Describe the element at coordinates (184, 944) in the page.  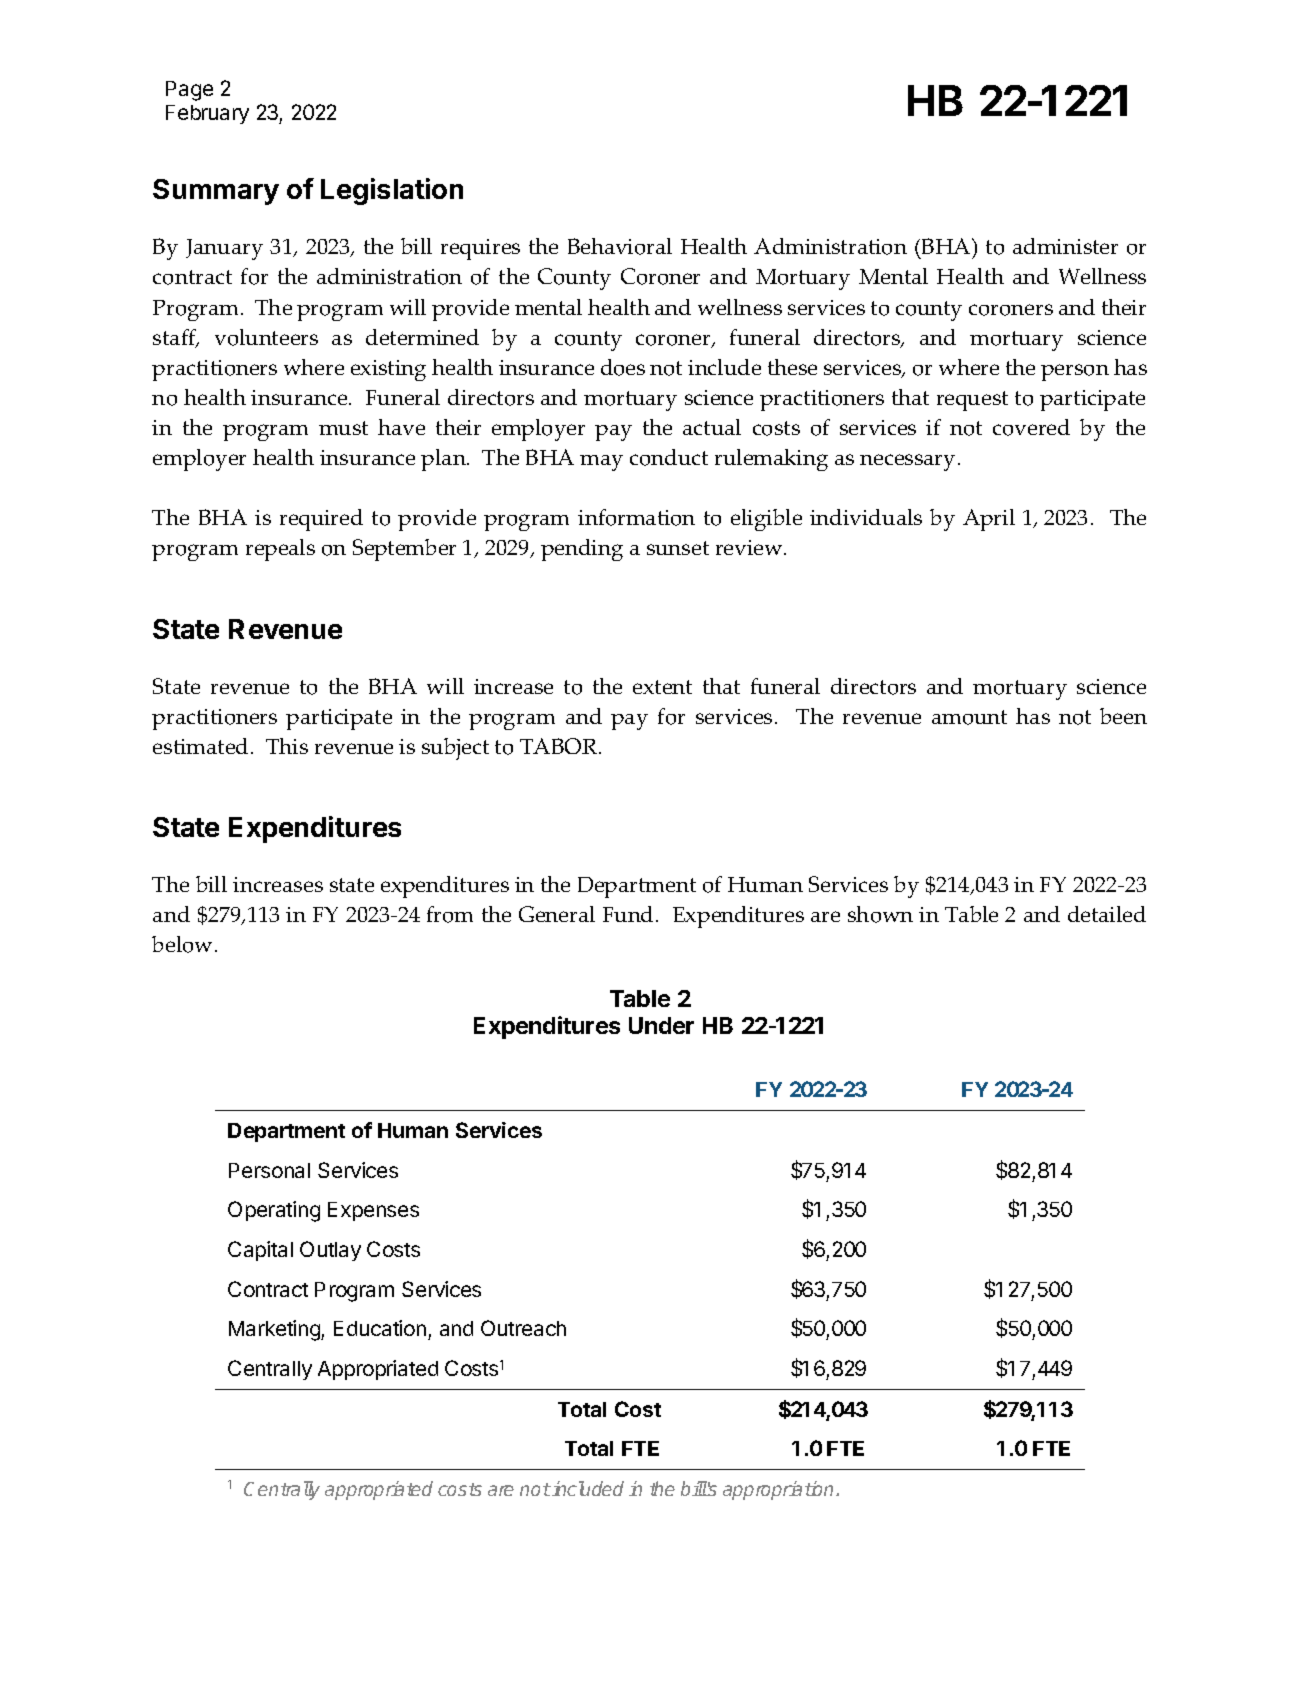
I see `below` at that location.
